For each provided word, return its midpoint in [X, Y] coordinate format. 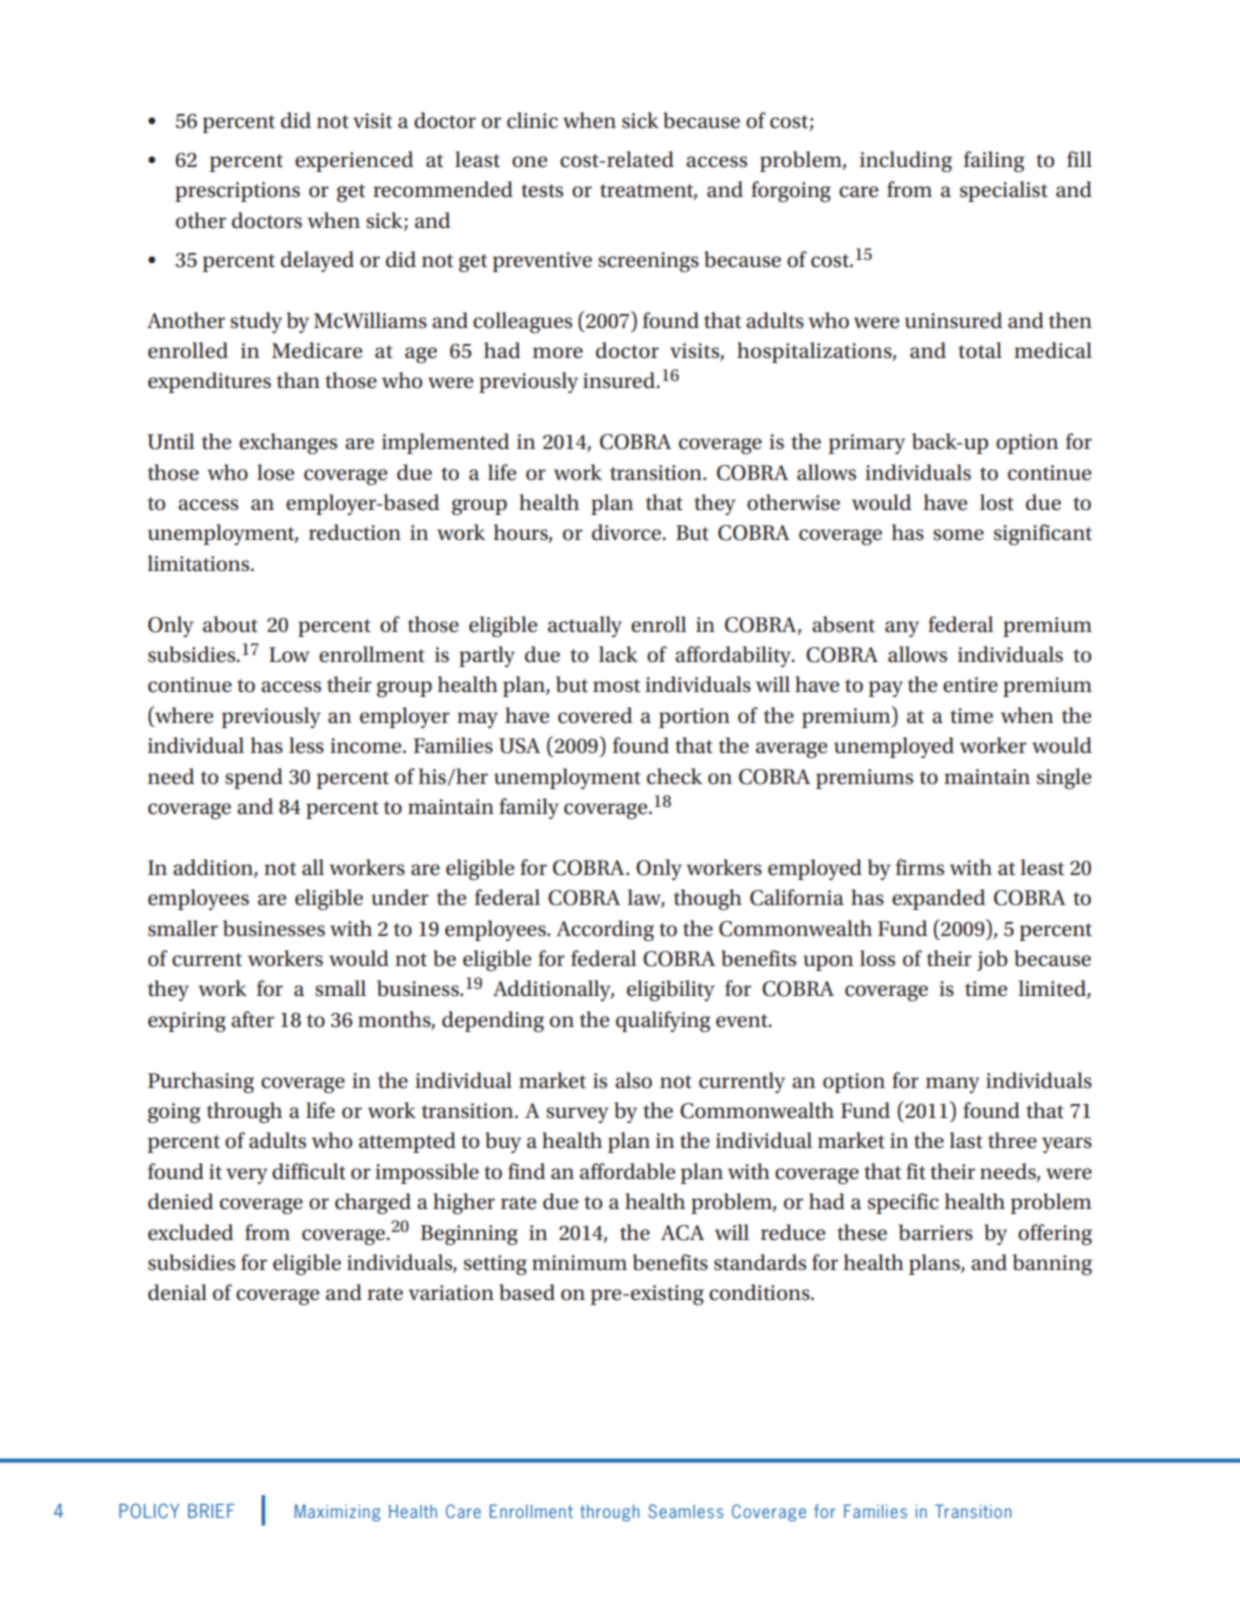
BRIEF [211, 1511]
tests [542, 191]
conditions [760, 1292]
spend [254, 778]
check [674, 776]
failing [994, 161]
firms [920, 867]
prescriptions [237, 192]
